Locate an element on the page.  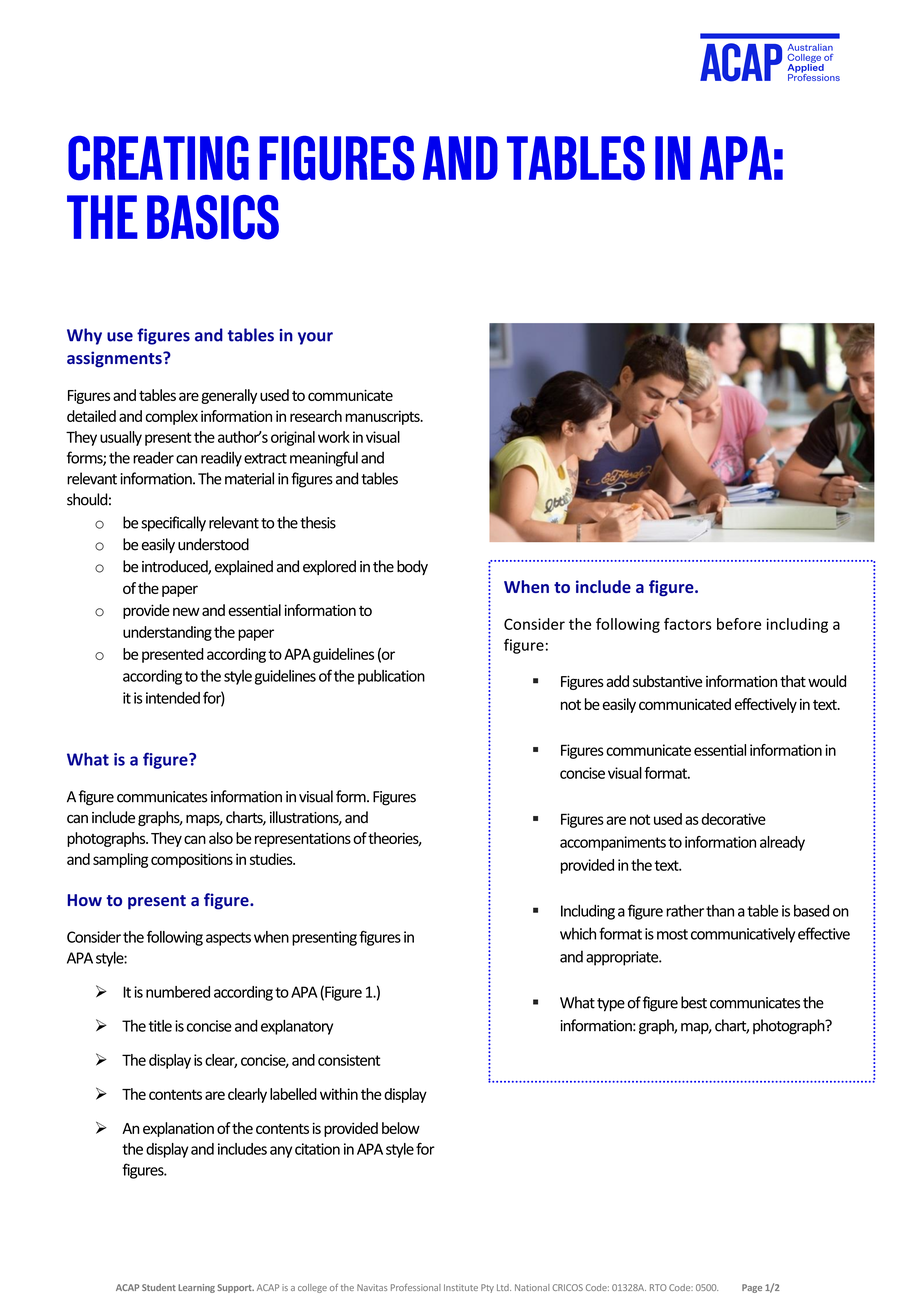
compositions is located at coordinates (192, 860).
